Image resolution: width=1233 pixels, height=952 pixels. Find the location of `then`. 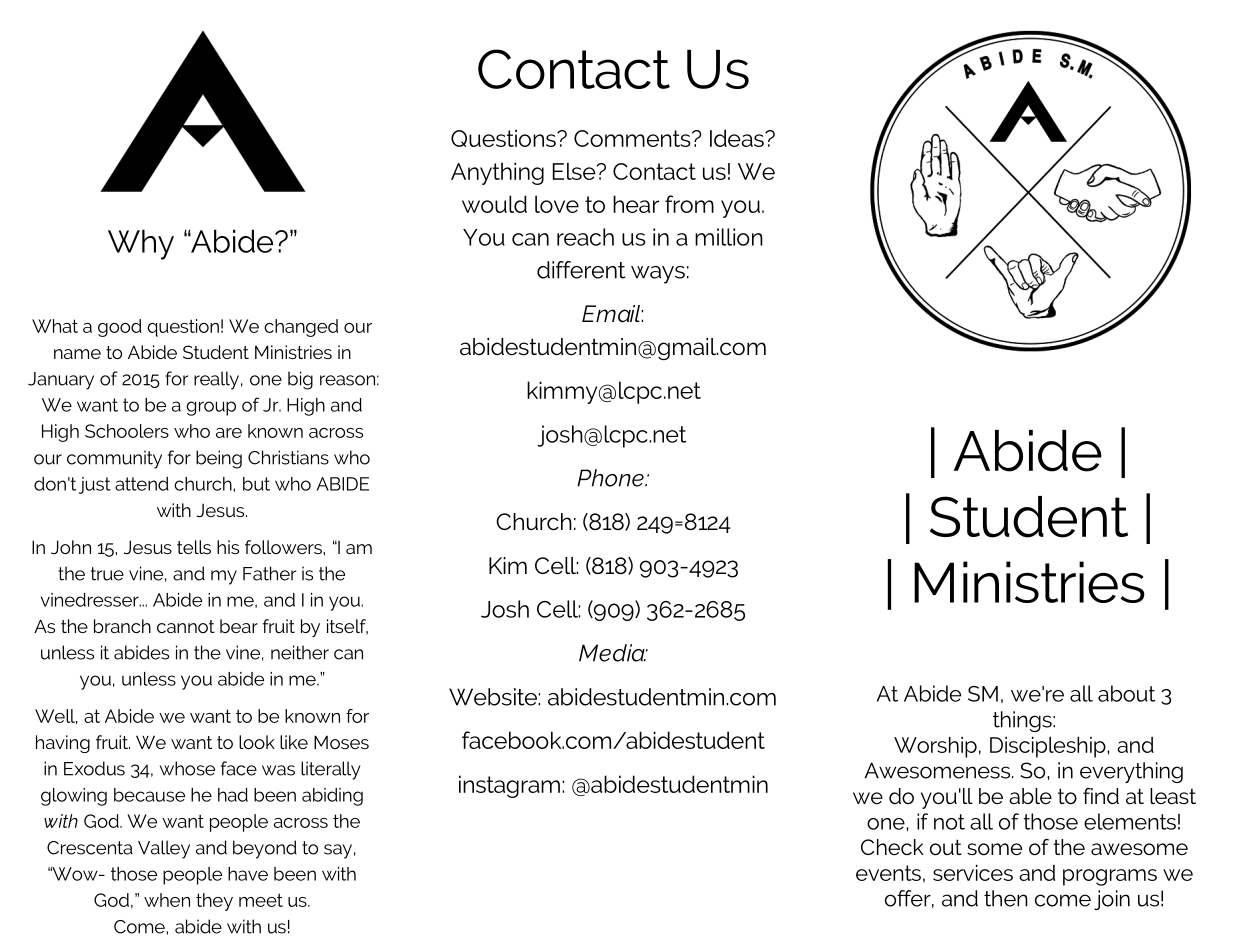

then is located at coordinates (1006, 898).
